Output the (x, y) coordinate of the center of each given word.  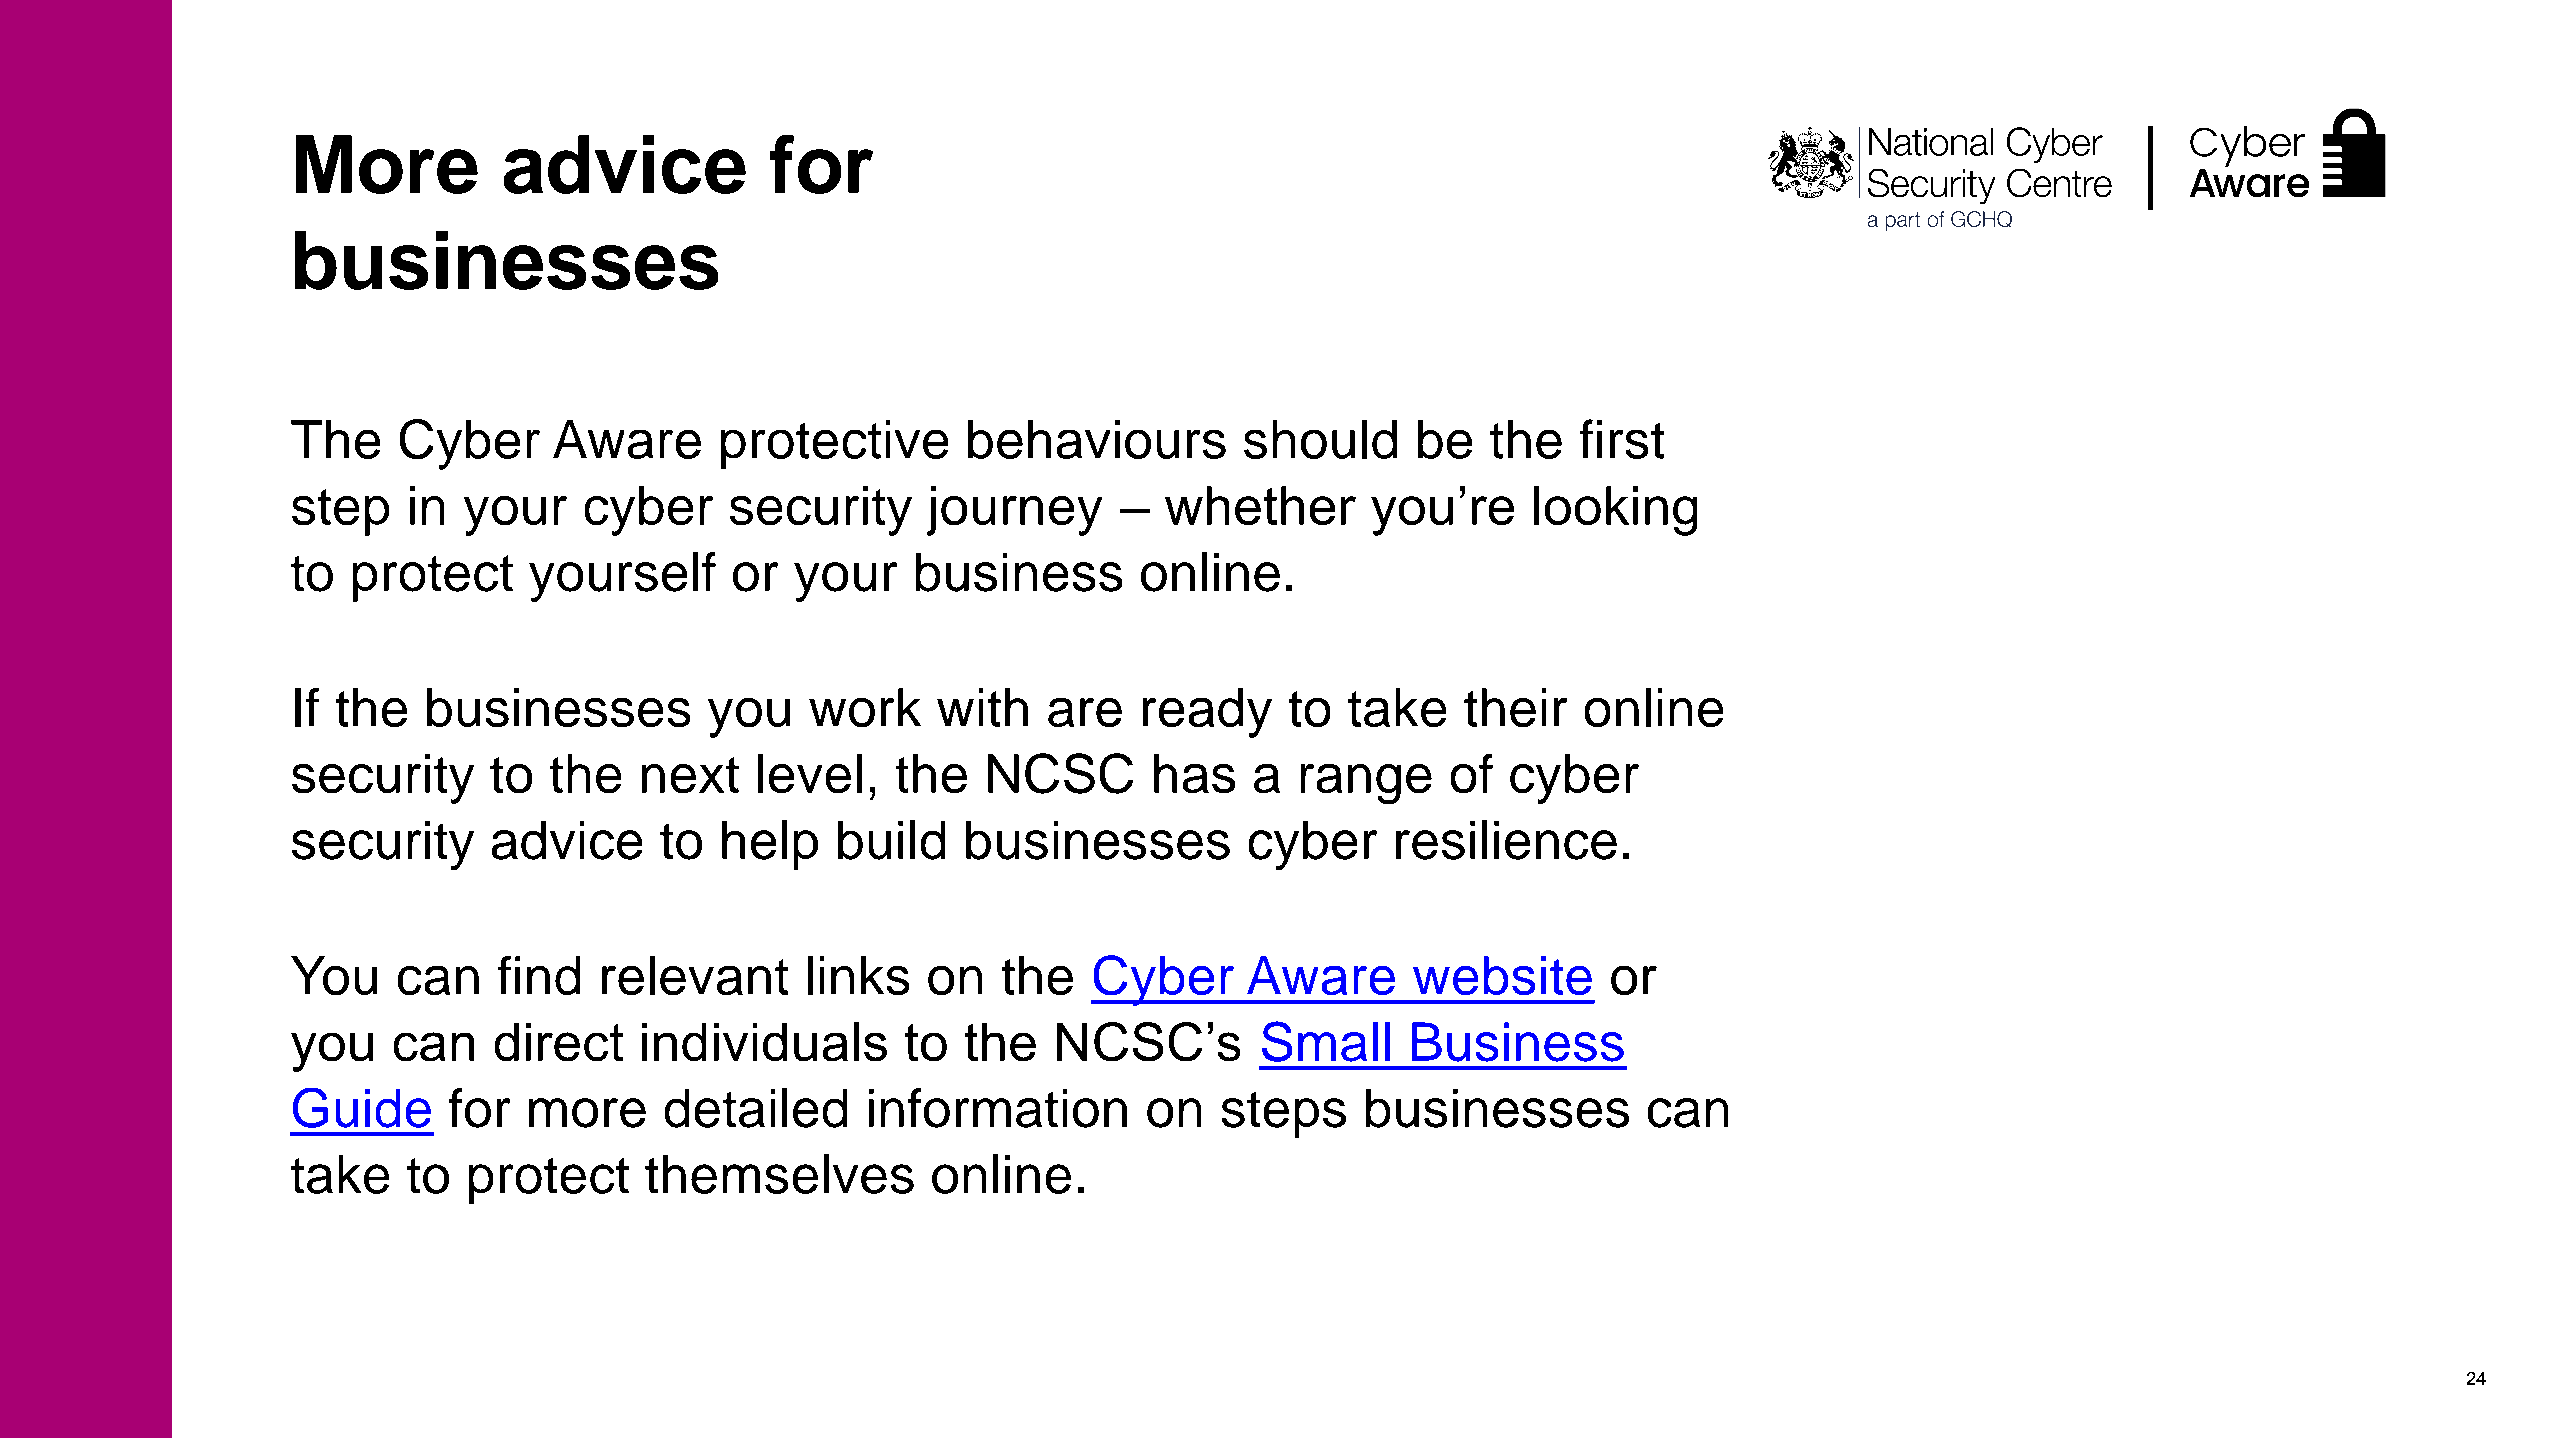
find (539, 975)
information (998, 1108)
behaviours (1097, 439)
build (891, 840)
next (690, 775)
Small (1326, 1041)
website (1502, 975)
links (858, 975)
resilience (1506, 840)
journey (1014, 511)
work (865, 707)
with (982, 707)
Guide (362, 1108)
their (1515, 707)
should (1320, 439)
